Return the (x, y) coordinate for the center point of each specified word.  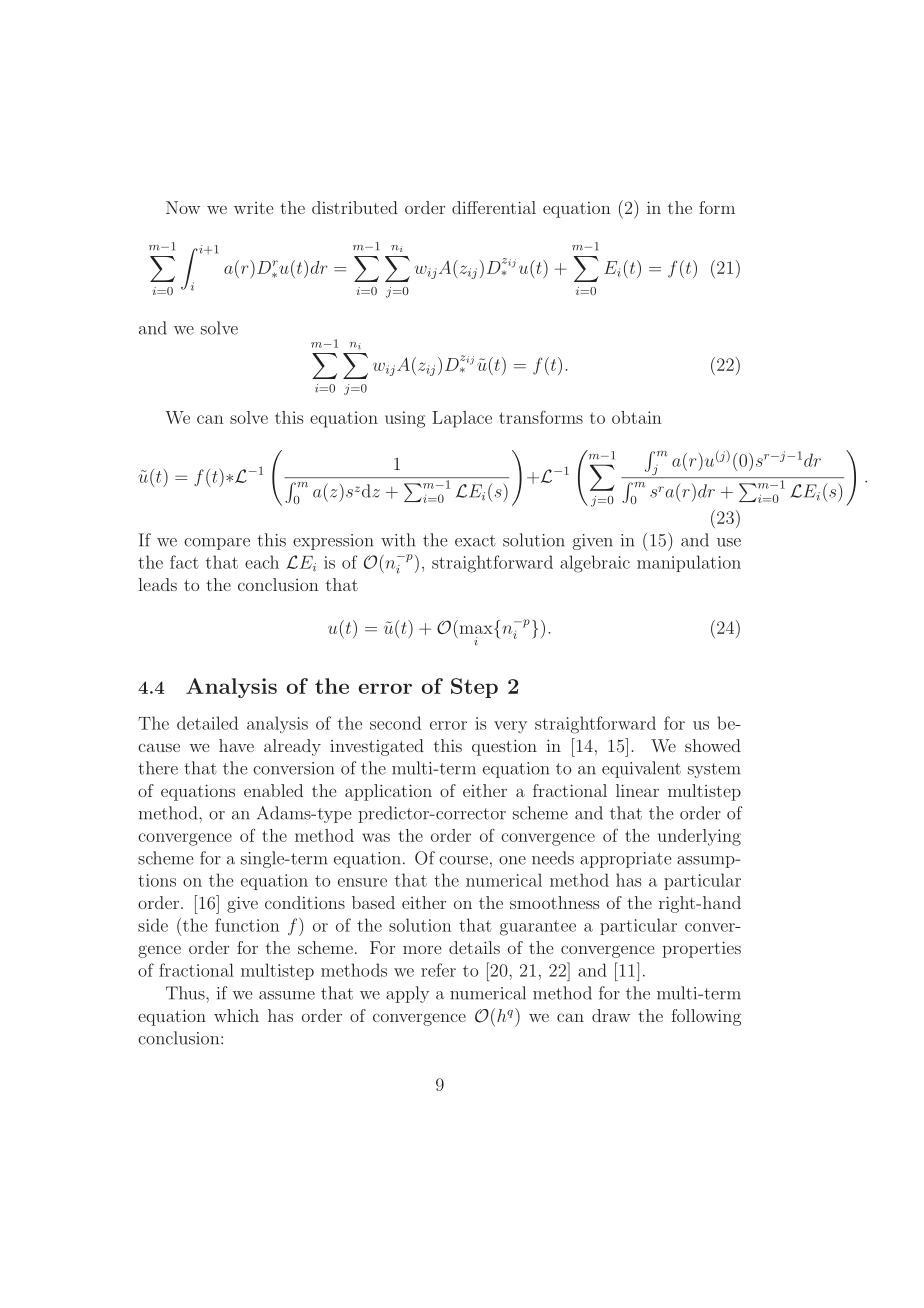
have (236, 745)
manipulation (689, 563)
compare (217, 544)
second (395, 723)
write (253, 208)
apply (407, 994)
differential (494, 207)
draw (611, 1015)
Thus (186, 993)
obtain (637, 417)
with (398, 540)
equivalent (641, 769)
